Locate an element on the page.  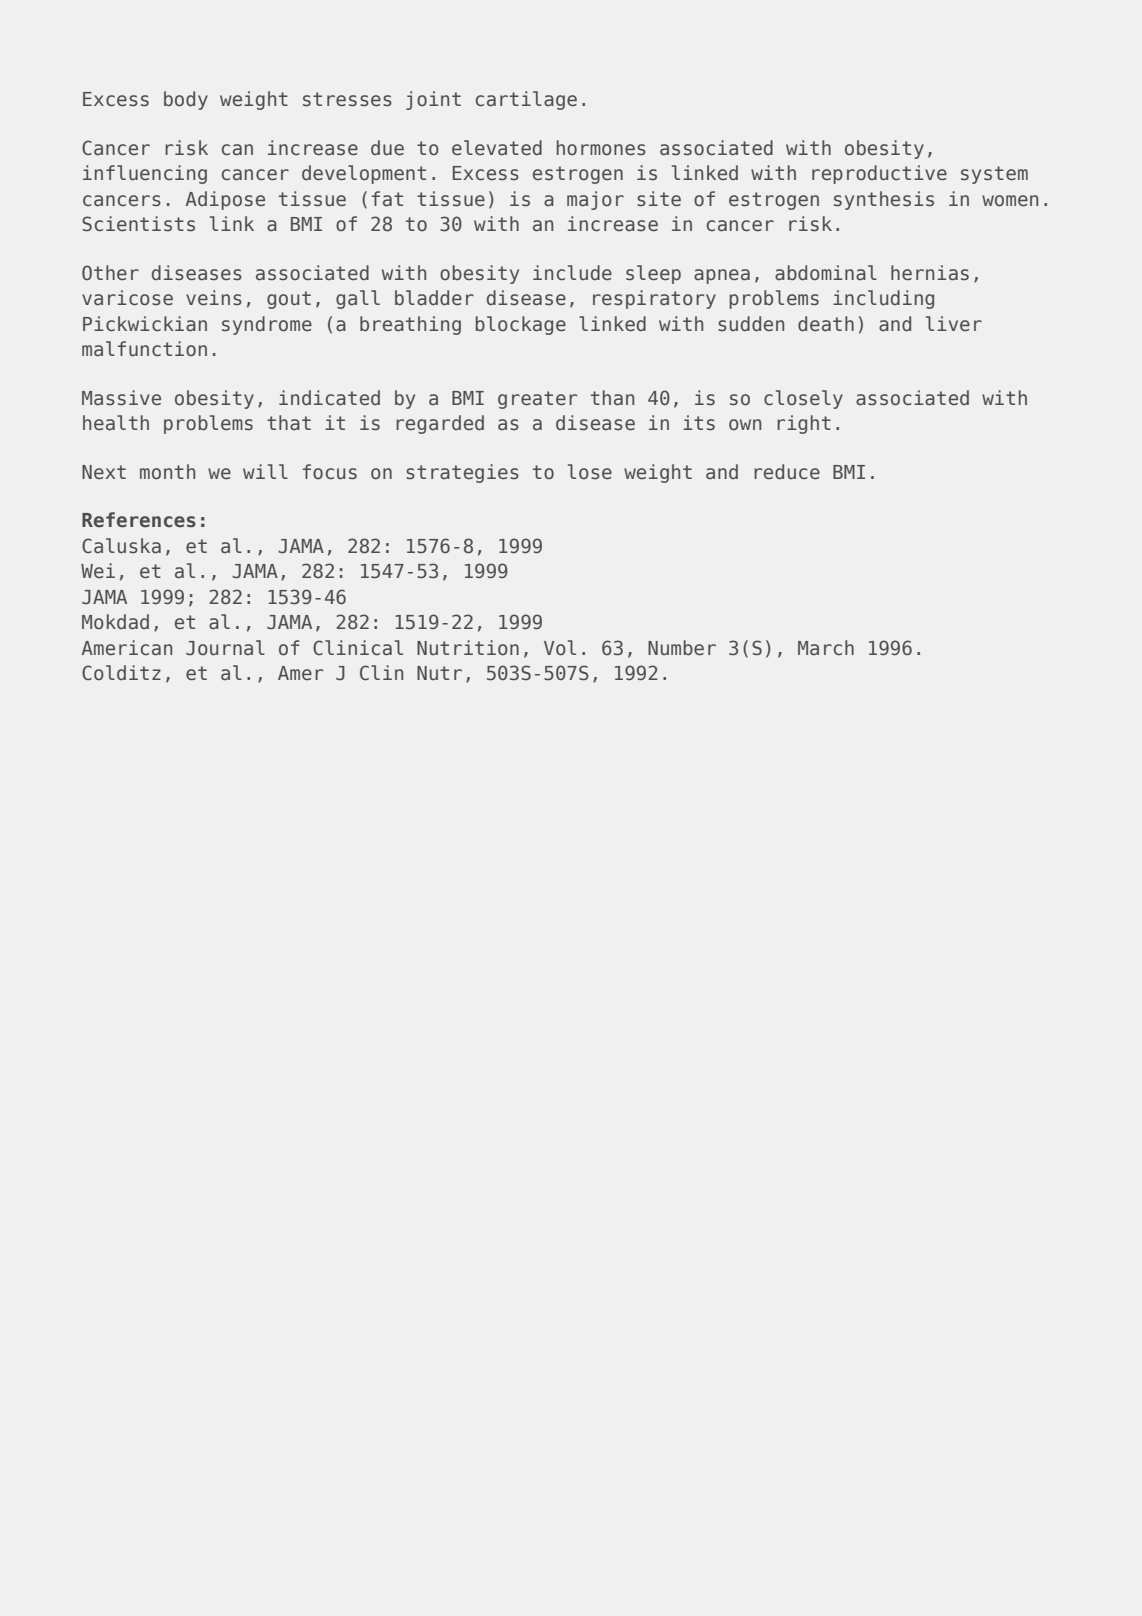
include is located at coordinates (572, 272).
